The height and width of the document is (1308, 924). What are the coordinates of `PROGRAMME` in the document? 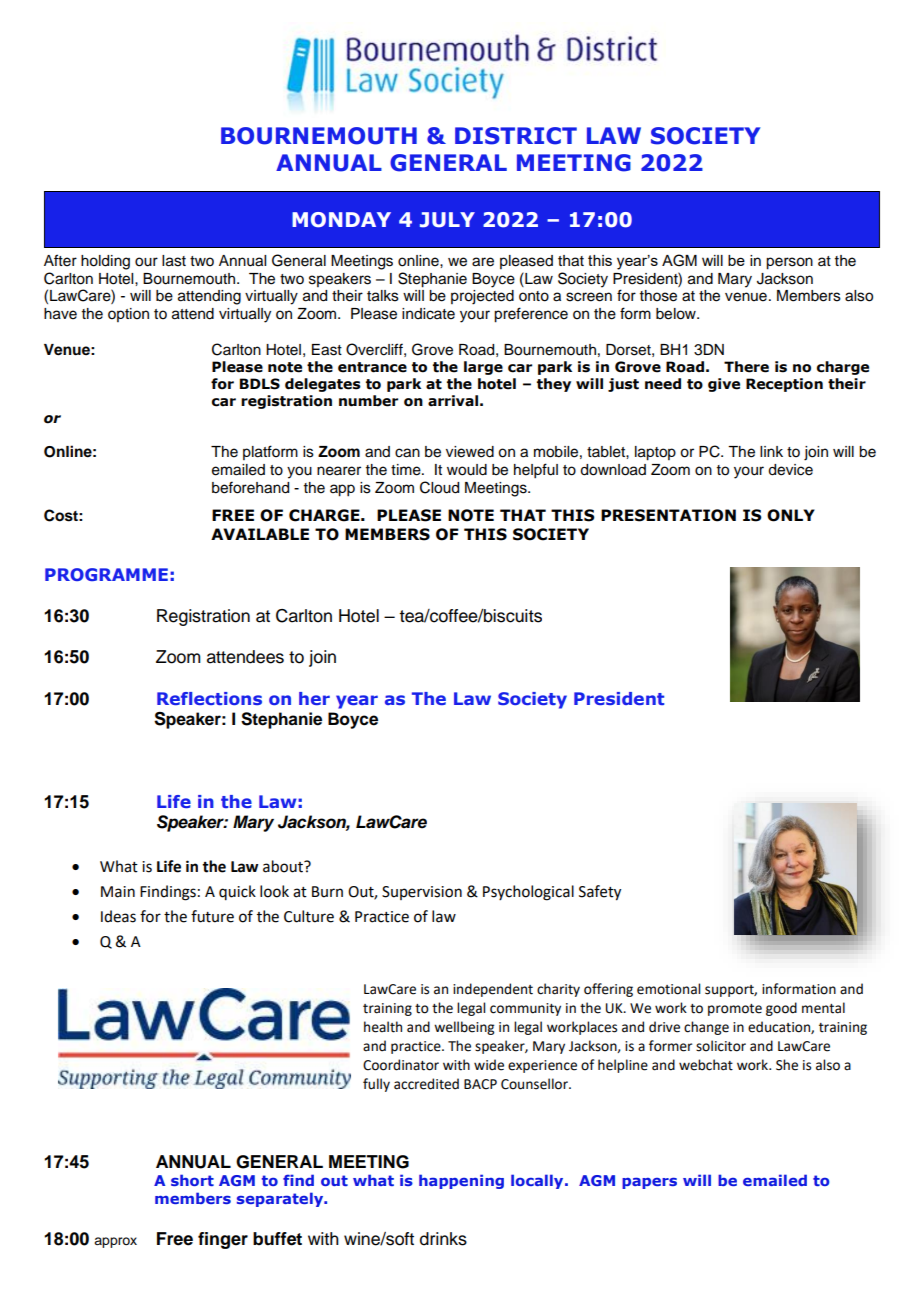 It's located at (106, 574).
